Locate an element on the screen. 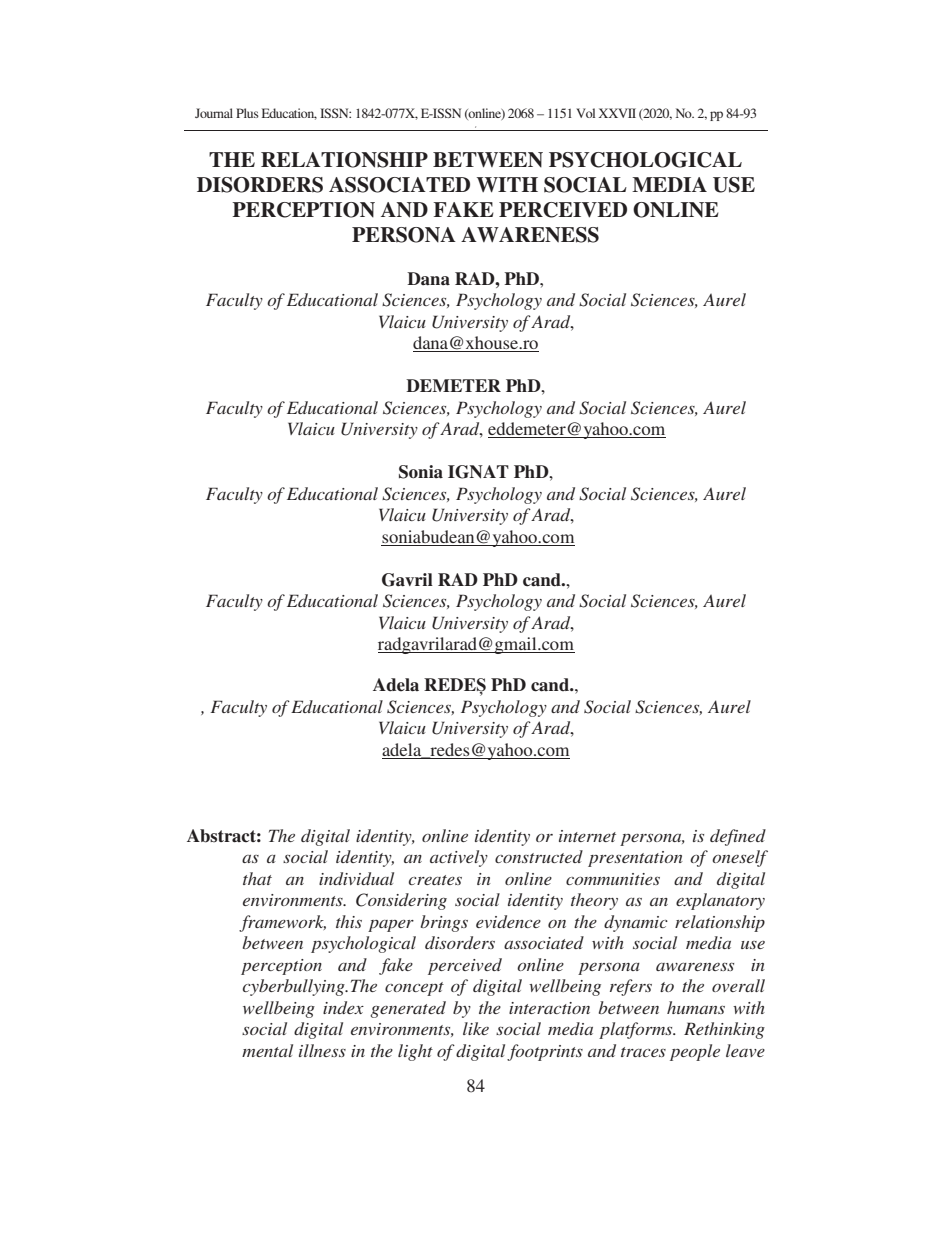 The height and width of the screenshot is (1233, 952). that is located at coordinates (257, 878).
